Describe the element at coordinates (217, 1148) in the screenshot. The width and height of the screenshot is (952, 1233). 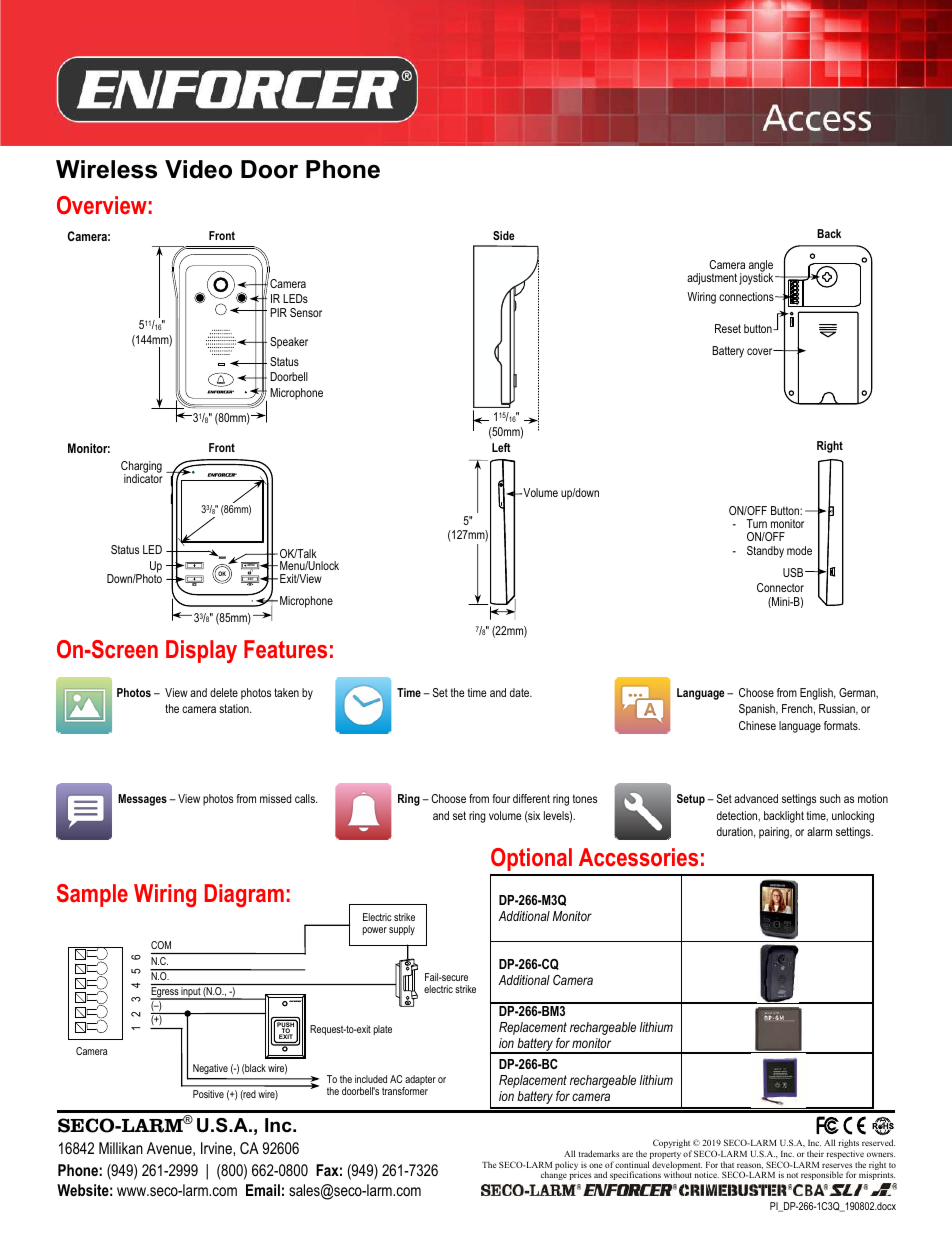
I see `Irvine` at that location.
